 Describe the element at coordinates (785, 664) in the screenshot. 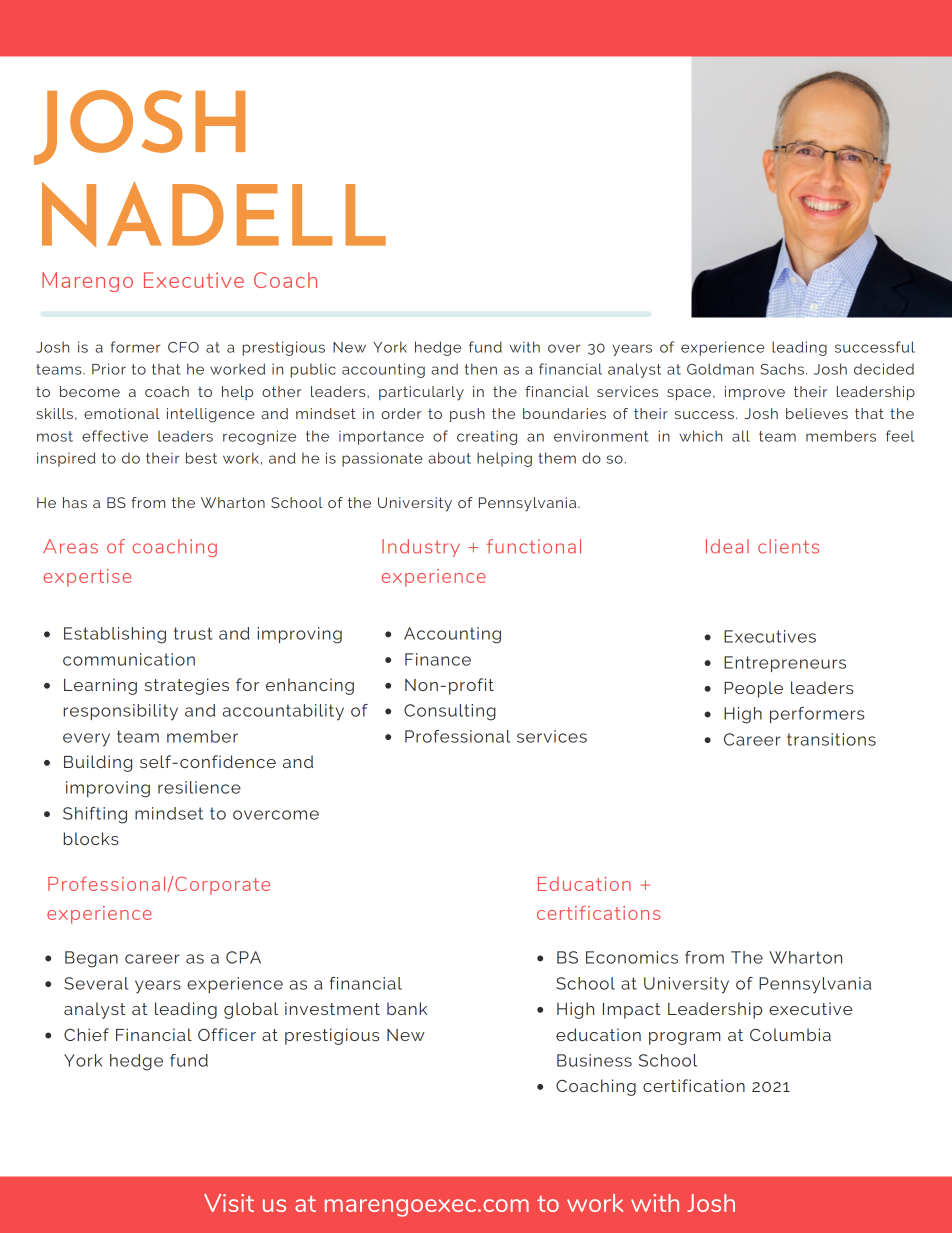

I see `Entrepreneurs` at that location.
